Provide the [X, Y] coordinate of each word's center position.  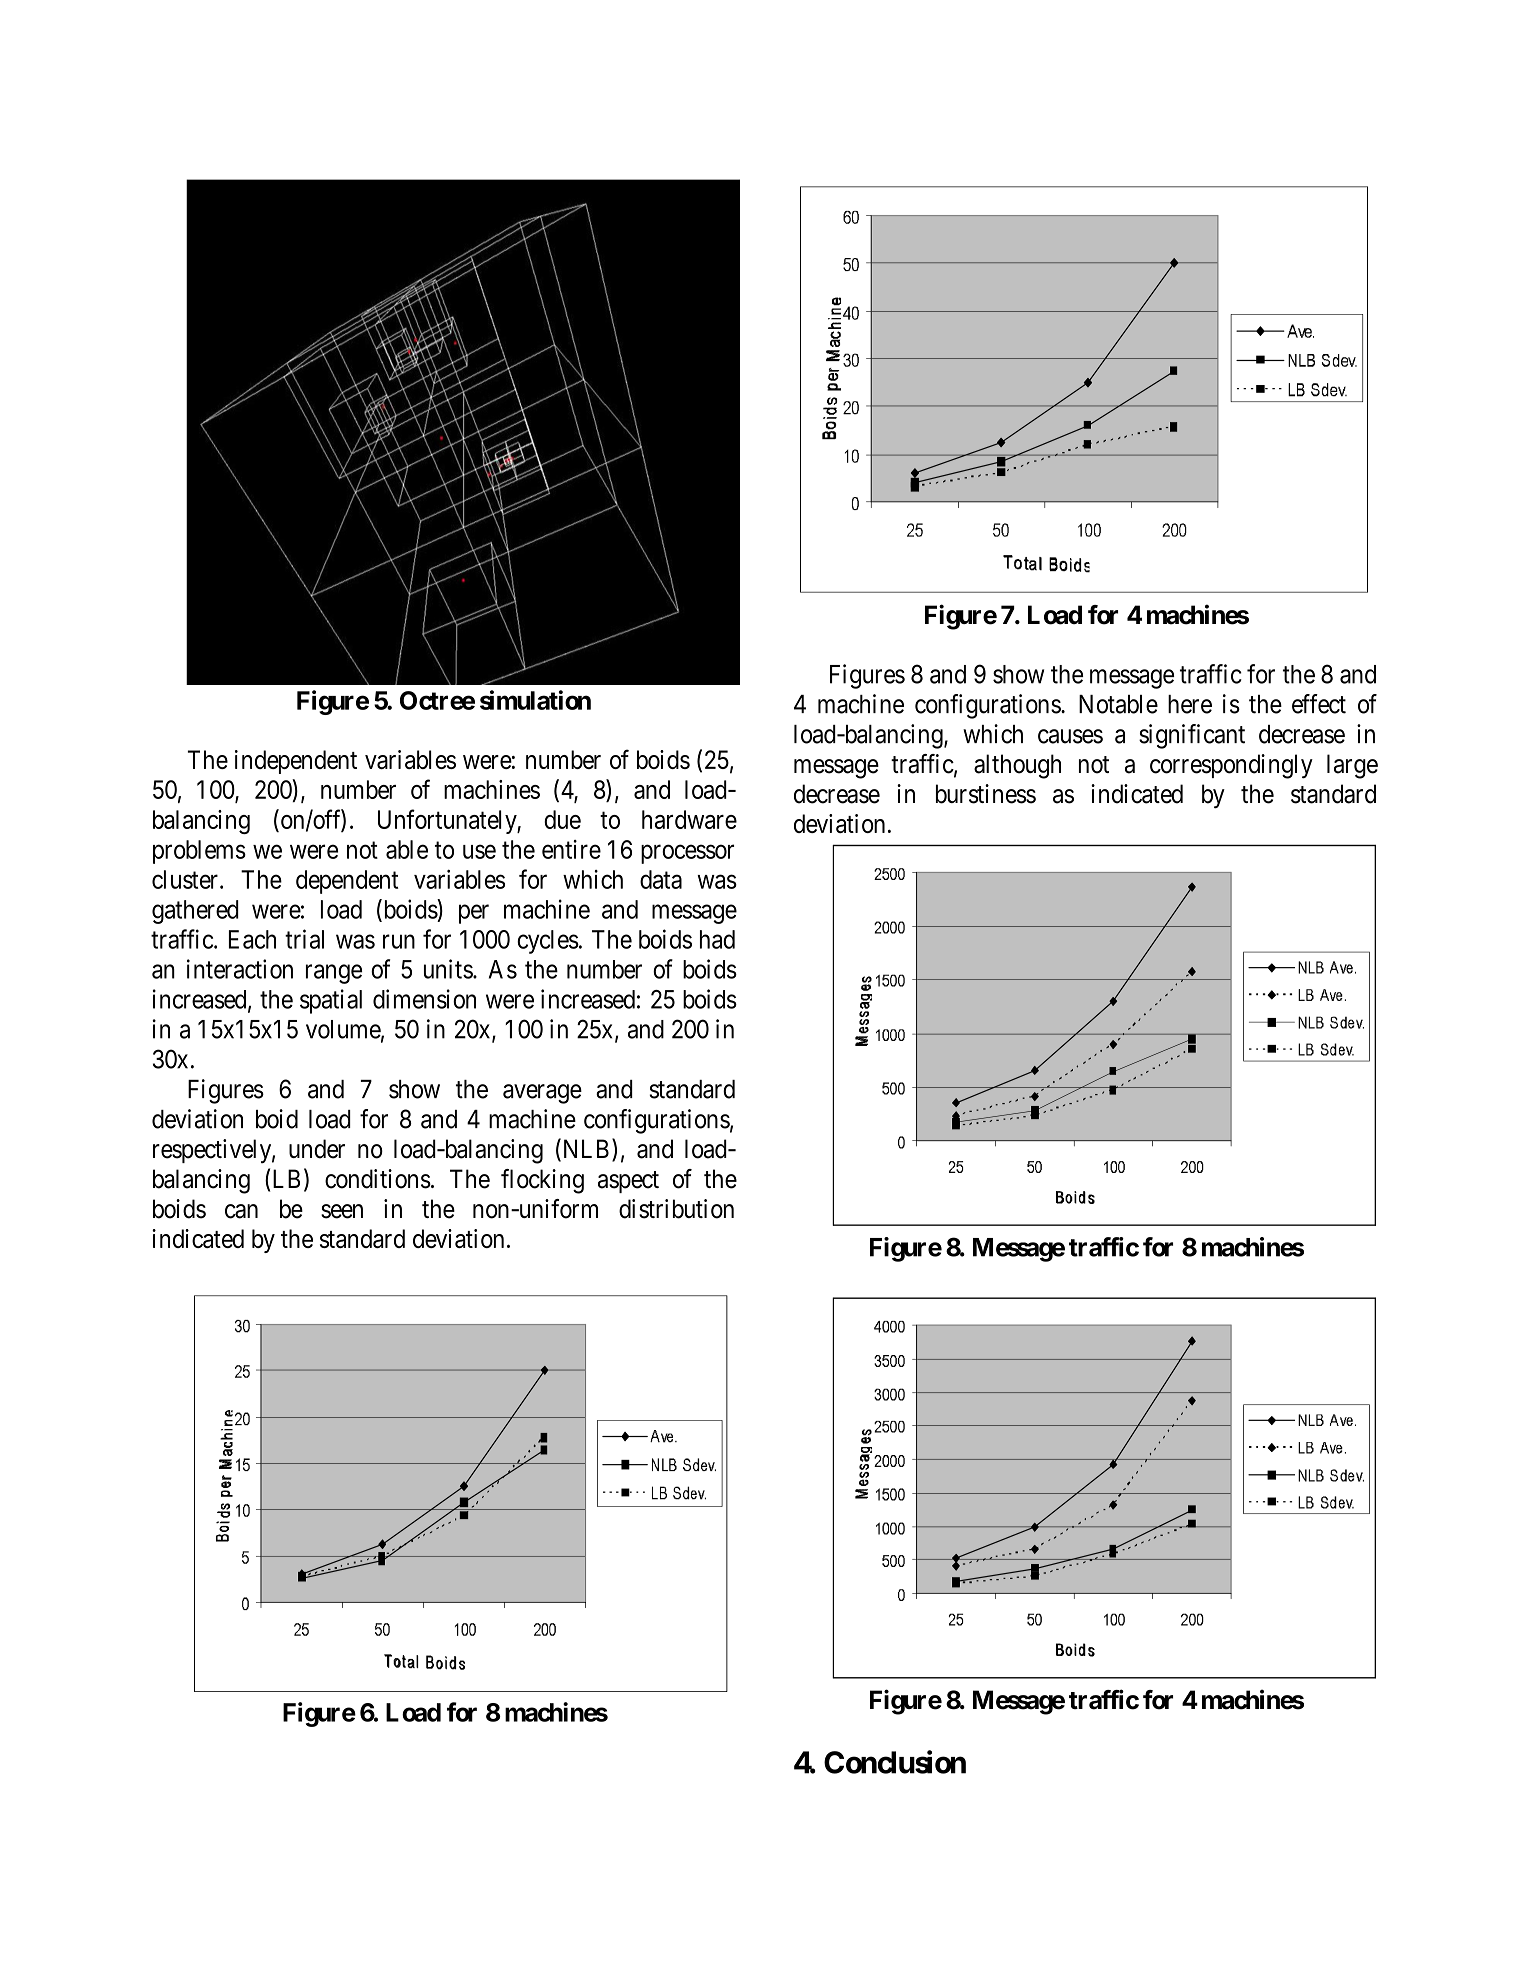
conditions [378, 1179]
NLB [586, 1150]
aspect [628, 1182]
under [317, 1149]
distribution [676, 1209]
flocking [542, 1181]
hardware [689, 819]
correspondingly [1231, 766]
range [334, 974]
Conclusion [895, 1762]
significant [1192, 736]
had [717, 939]
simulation [535, 700]
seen [342, 1211]
